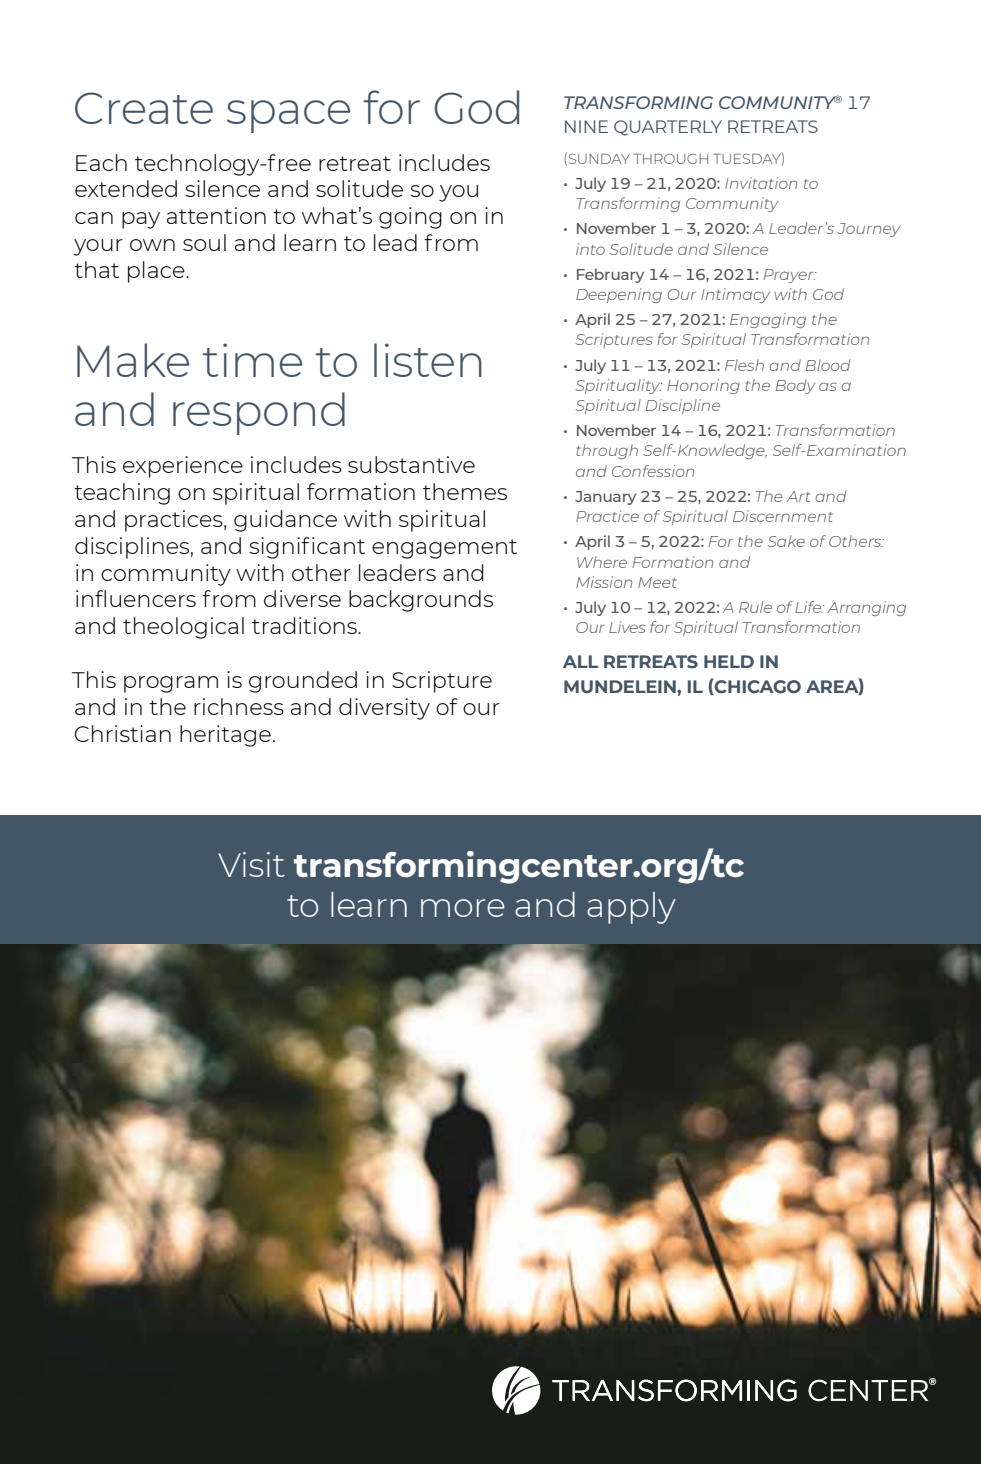 This page has height=1464, width=981. I want to click on experience, so click(183, 467).
